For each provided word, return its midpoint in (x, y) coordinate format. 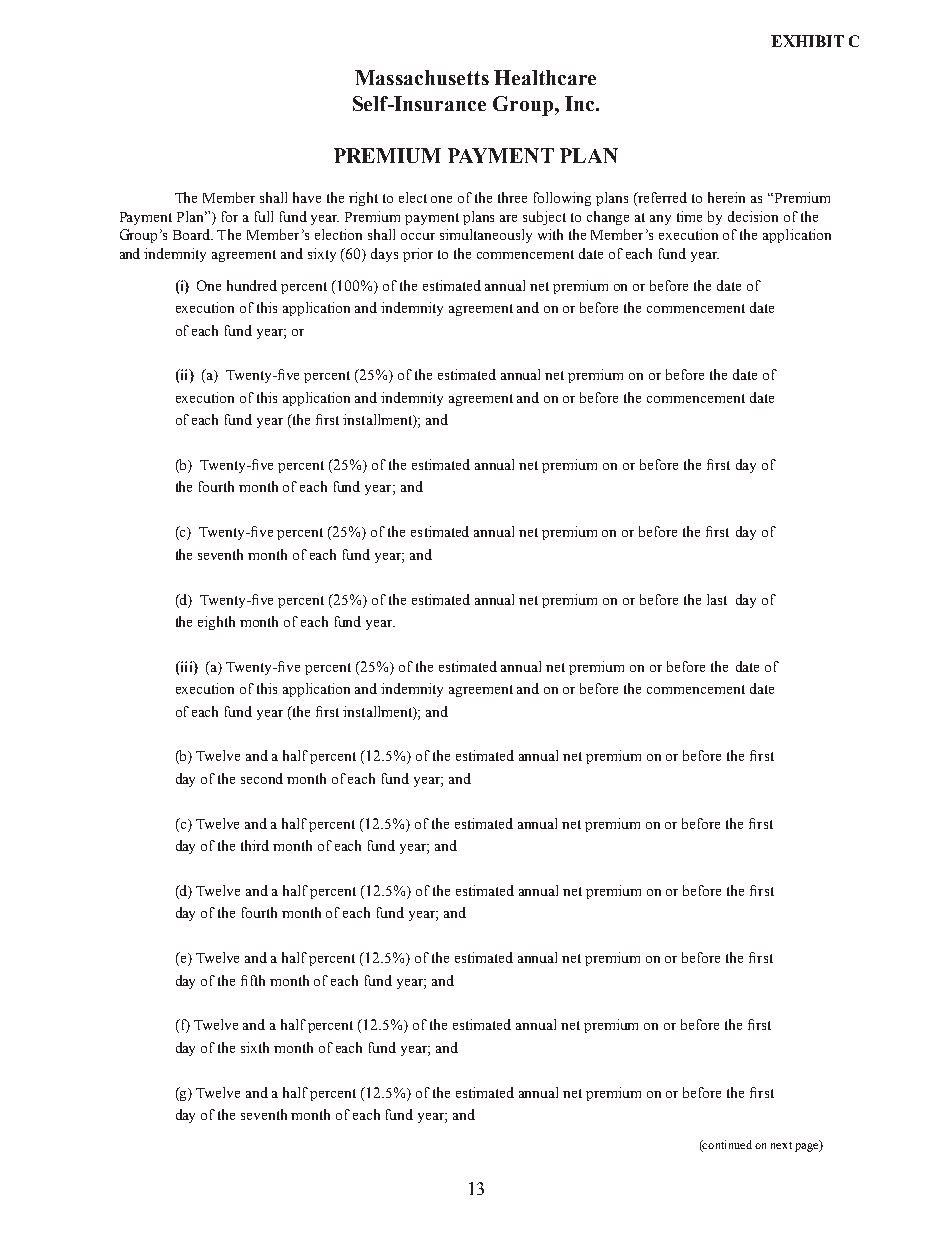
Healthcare (545, 77)
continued (726, 1145)
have (307, 197)
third (255, 845)
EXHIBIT (807, 41)
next (781, 1145)
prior (418, 255)
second (262, 778)
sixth (255, 1047)
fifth (253, 980)
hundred (252, 285)
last (717, 599)
